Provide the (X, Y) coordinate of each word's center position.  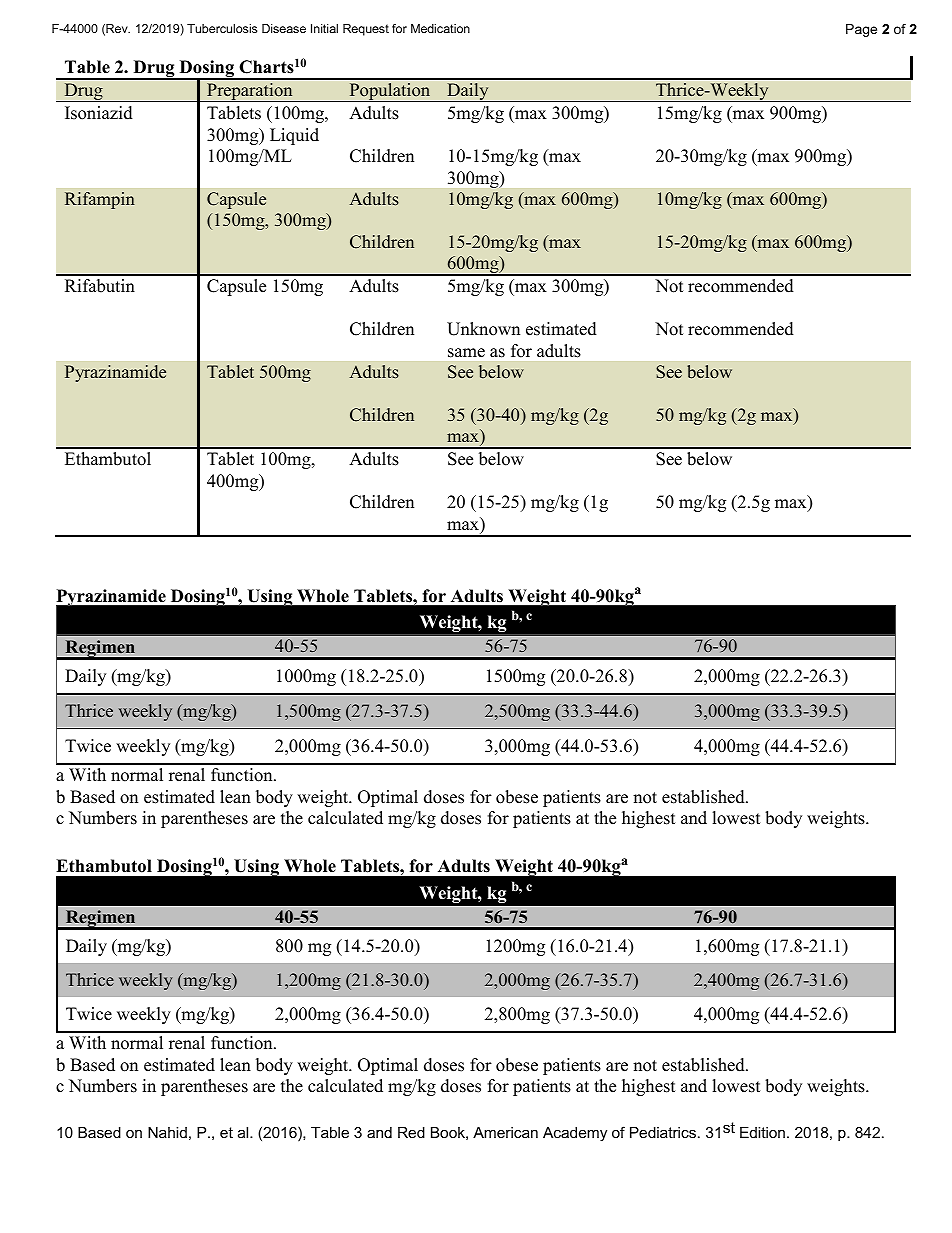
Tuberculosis (222, 28)
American (505, 1132)
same (466, 353)
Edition (762, 1132)
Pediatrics (663, 1132)
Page (861, 30)
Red (411, 1132)
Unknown (483, 329)
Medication (440, 28)
